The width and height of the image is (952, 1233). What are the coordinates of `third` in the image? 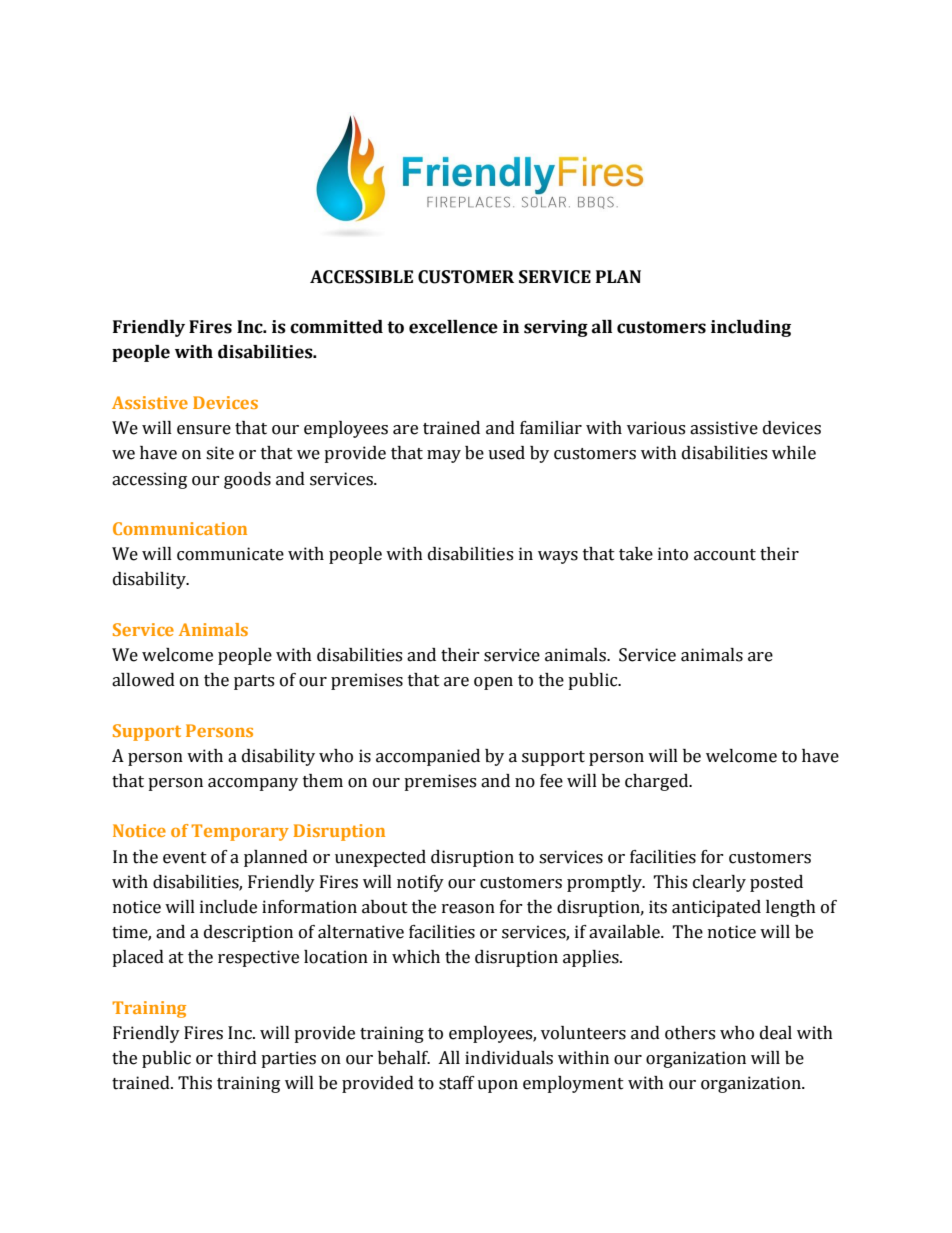 It's located at (237, 1058).
